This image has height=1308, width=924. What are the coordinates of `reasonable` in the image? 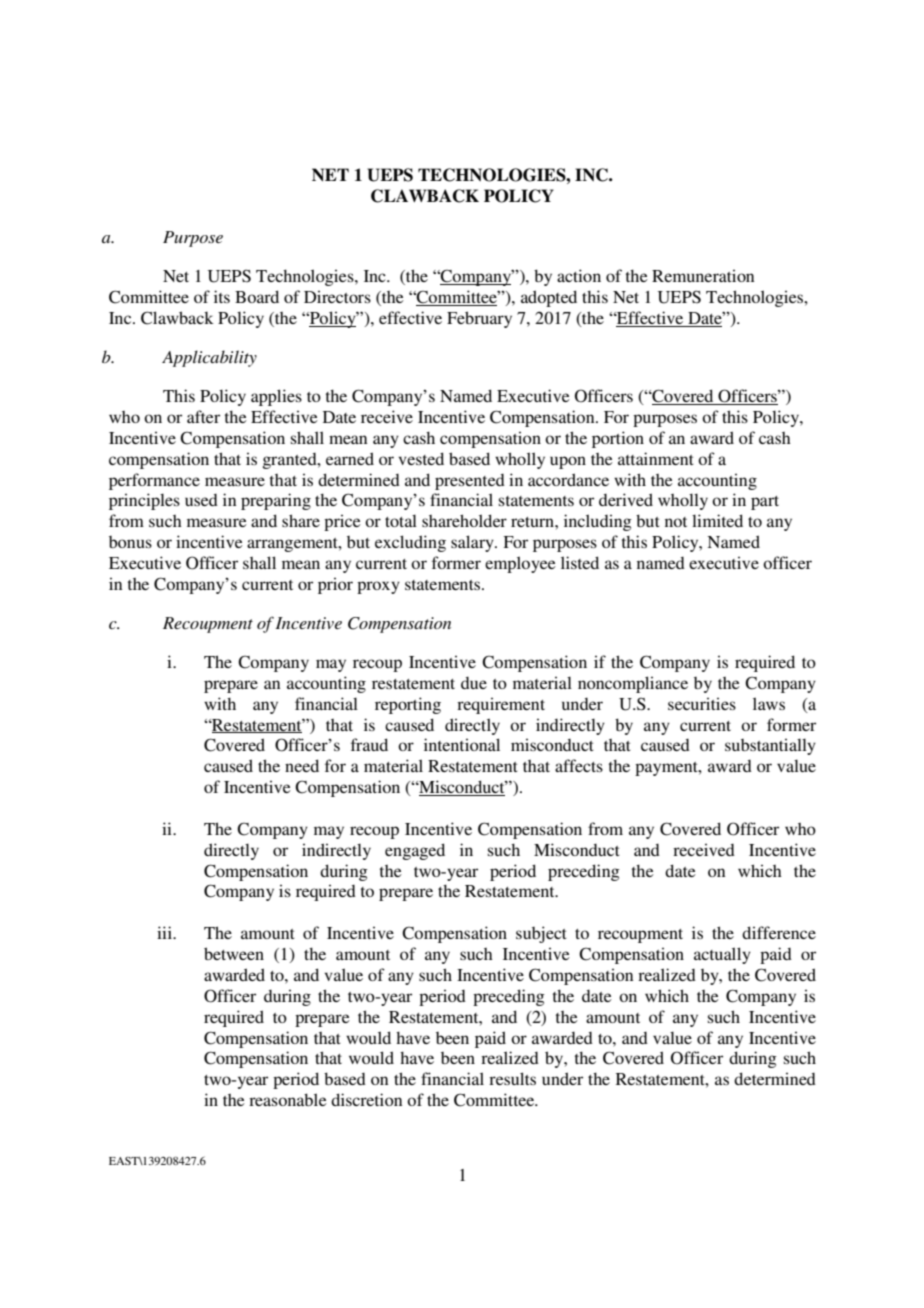 It's located at (288, 1099).
